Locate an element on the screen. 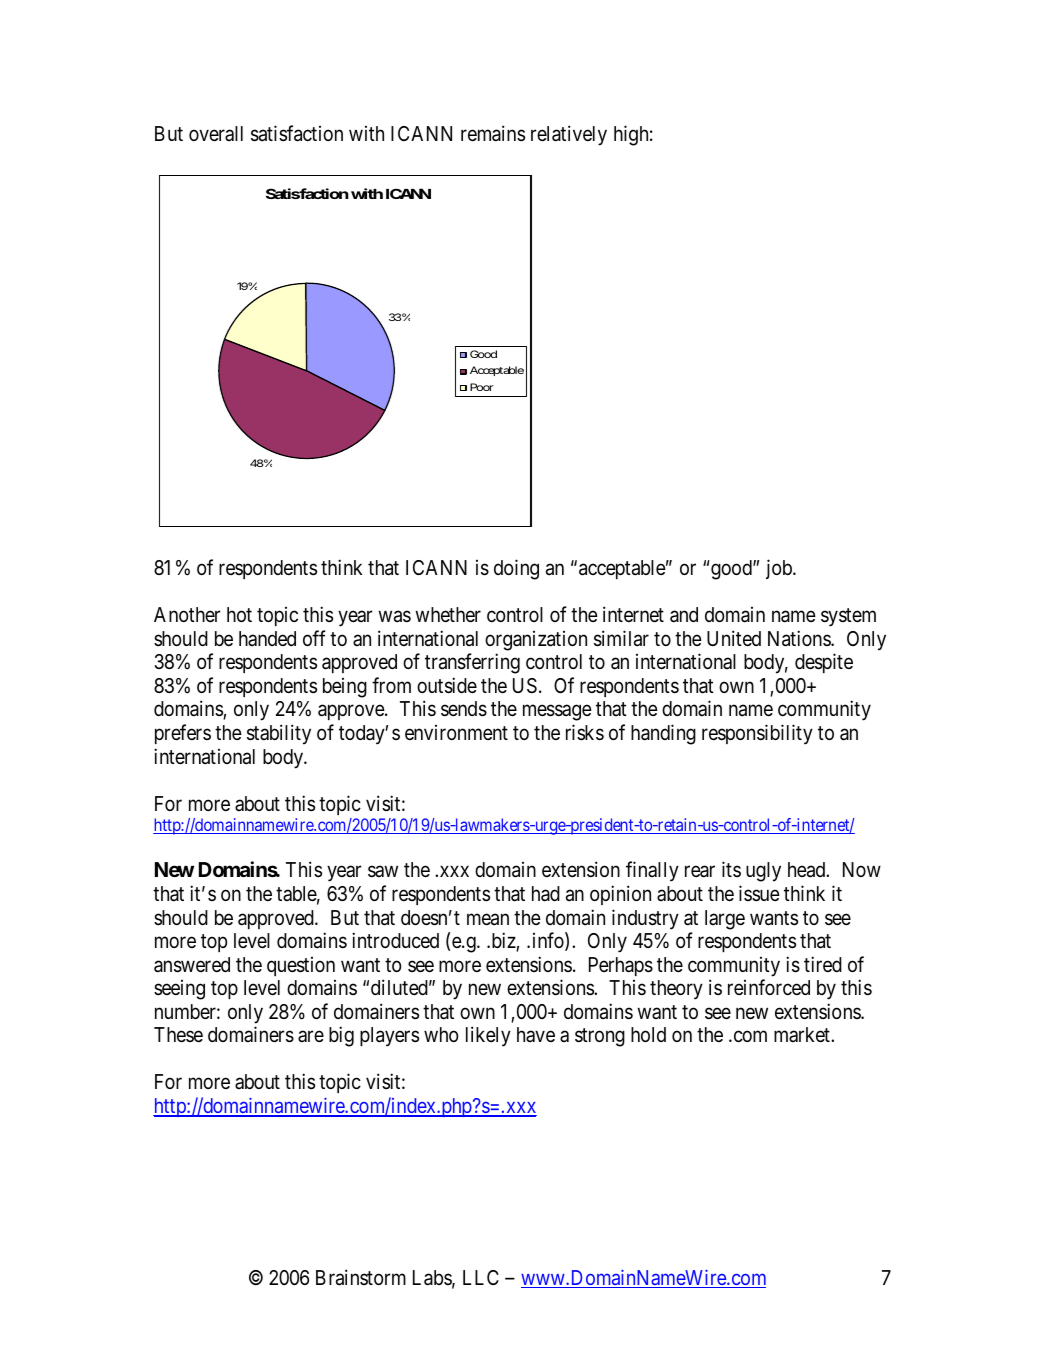 The width and height of the screenshot is (1045, 1352). had is located at coordinates (546, 894).
